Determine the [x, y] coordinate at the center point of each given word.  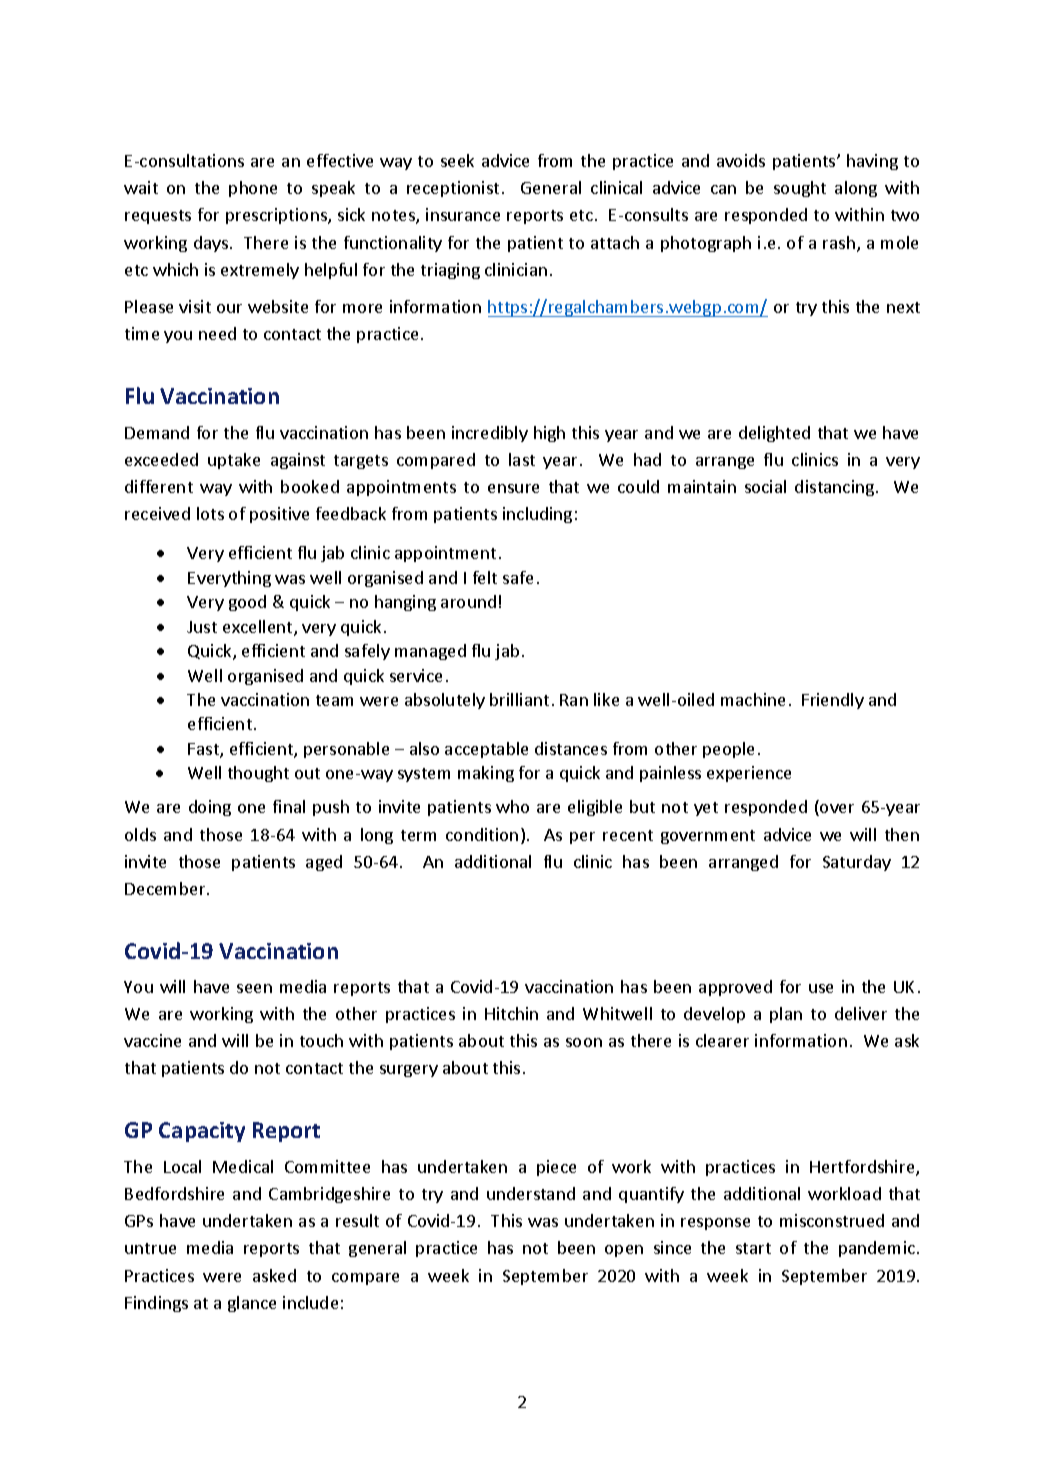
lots [210, 513]
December [166, 888]
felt [485, 577]
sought [800, 189]
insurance [463, 214]
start [753, 1248]
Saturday [857, 863]
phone [253, 189]
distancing [836, 488]
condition [482, 834]
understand [531, 1193]
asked [274, 1275]
